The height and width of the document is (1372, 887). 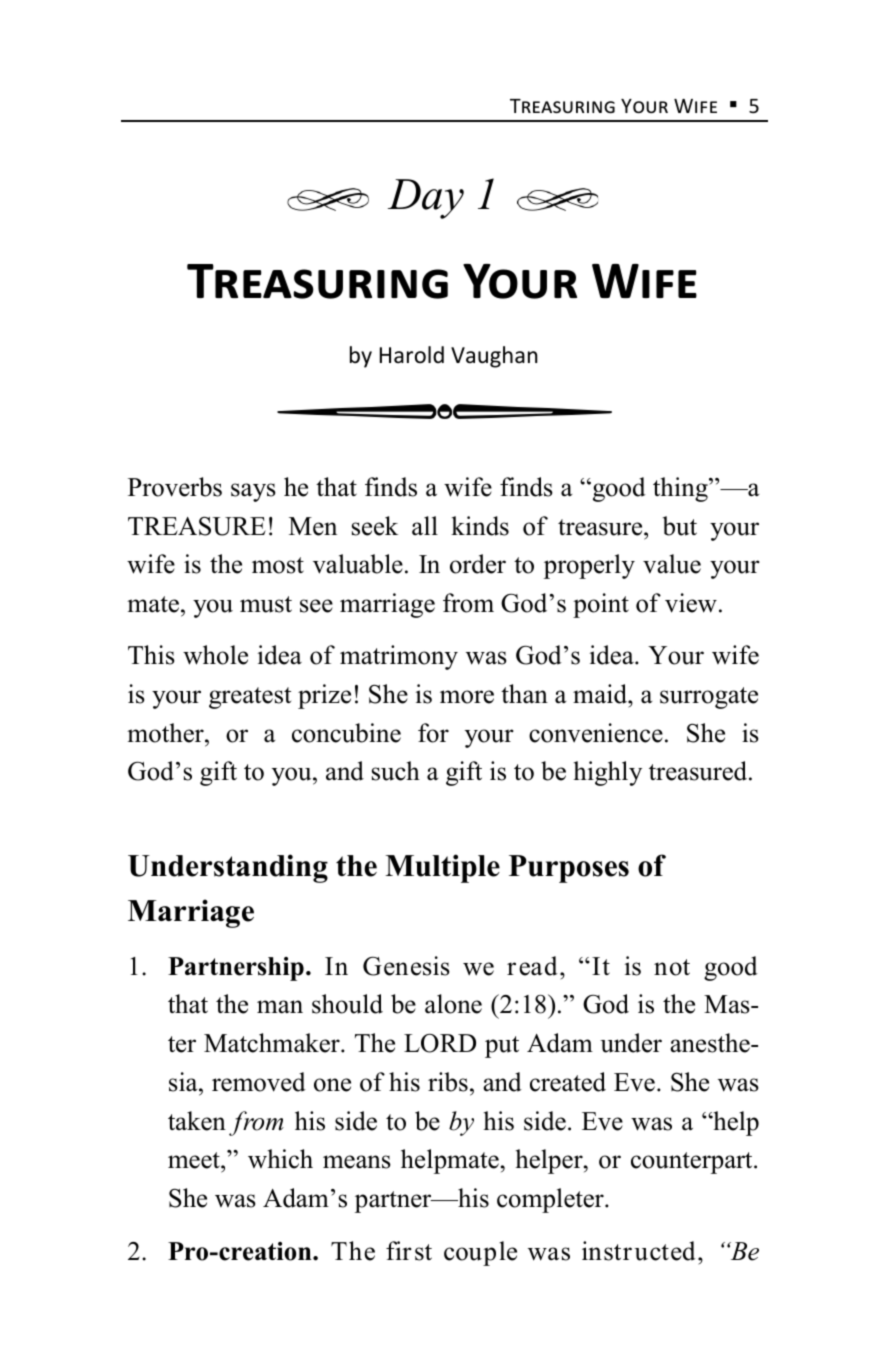 I want to click on Vaughan, so click(x=494, y=357).
